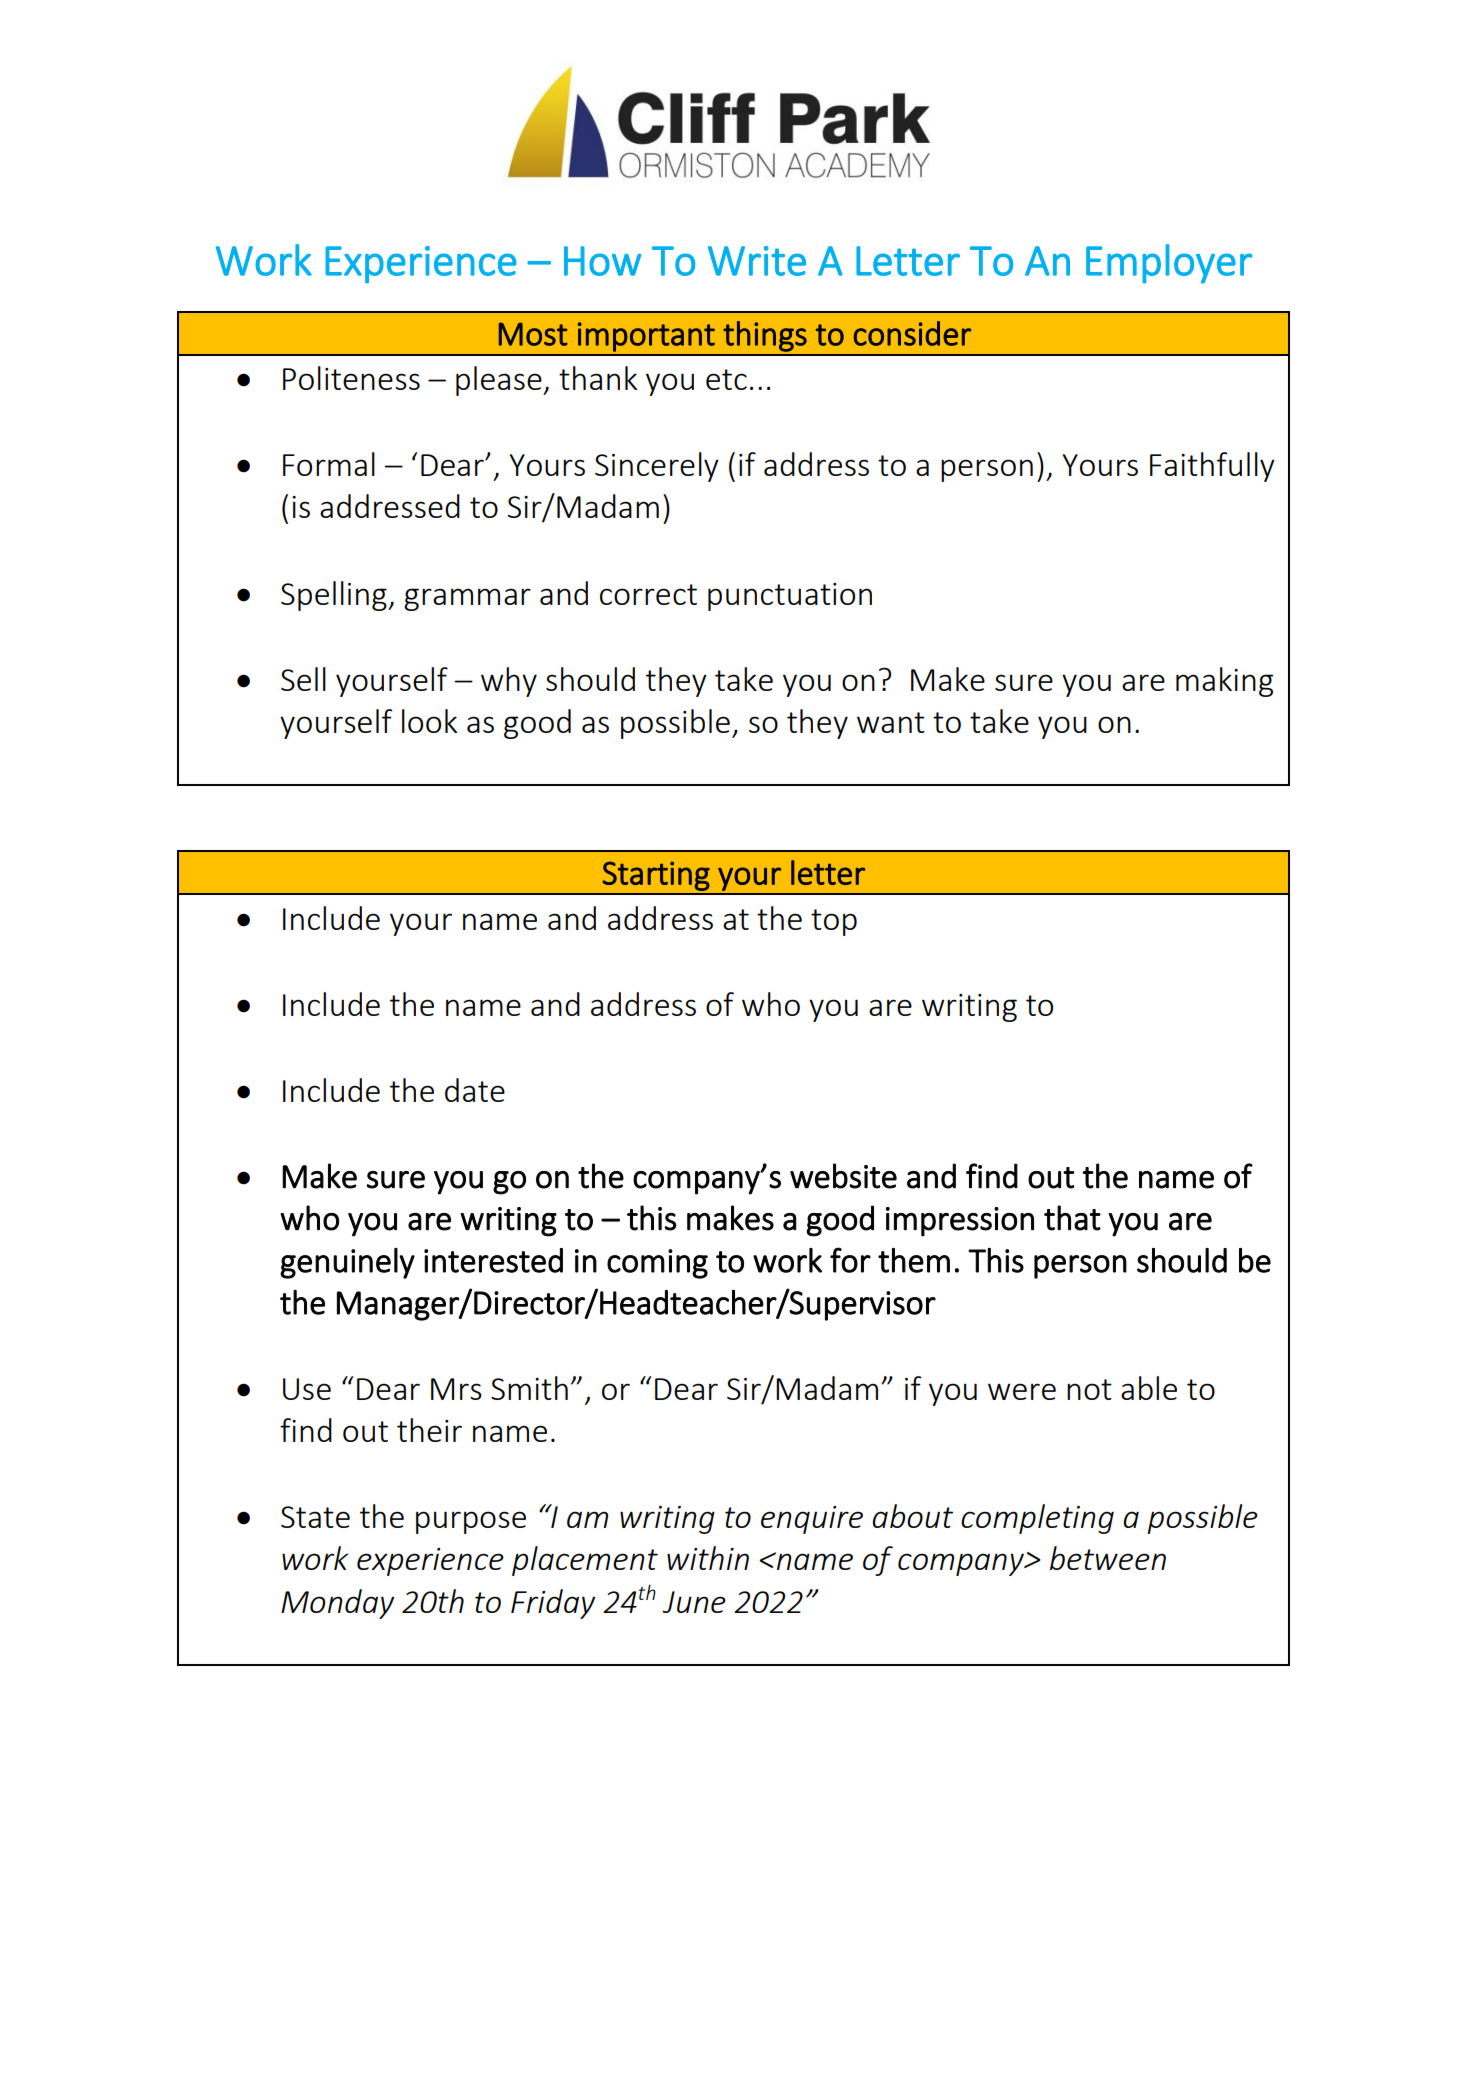 The height and width of the image is (2074, 1467). I want to click on purpose, so click(471, 1522).
